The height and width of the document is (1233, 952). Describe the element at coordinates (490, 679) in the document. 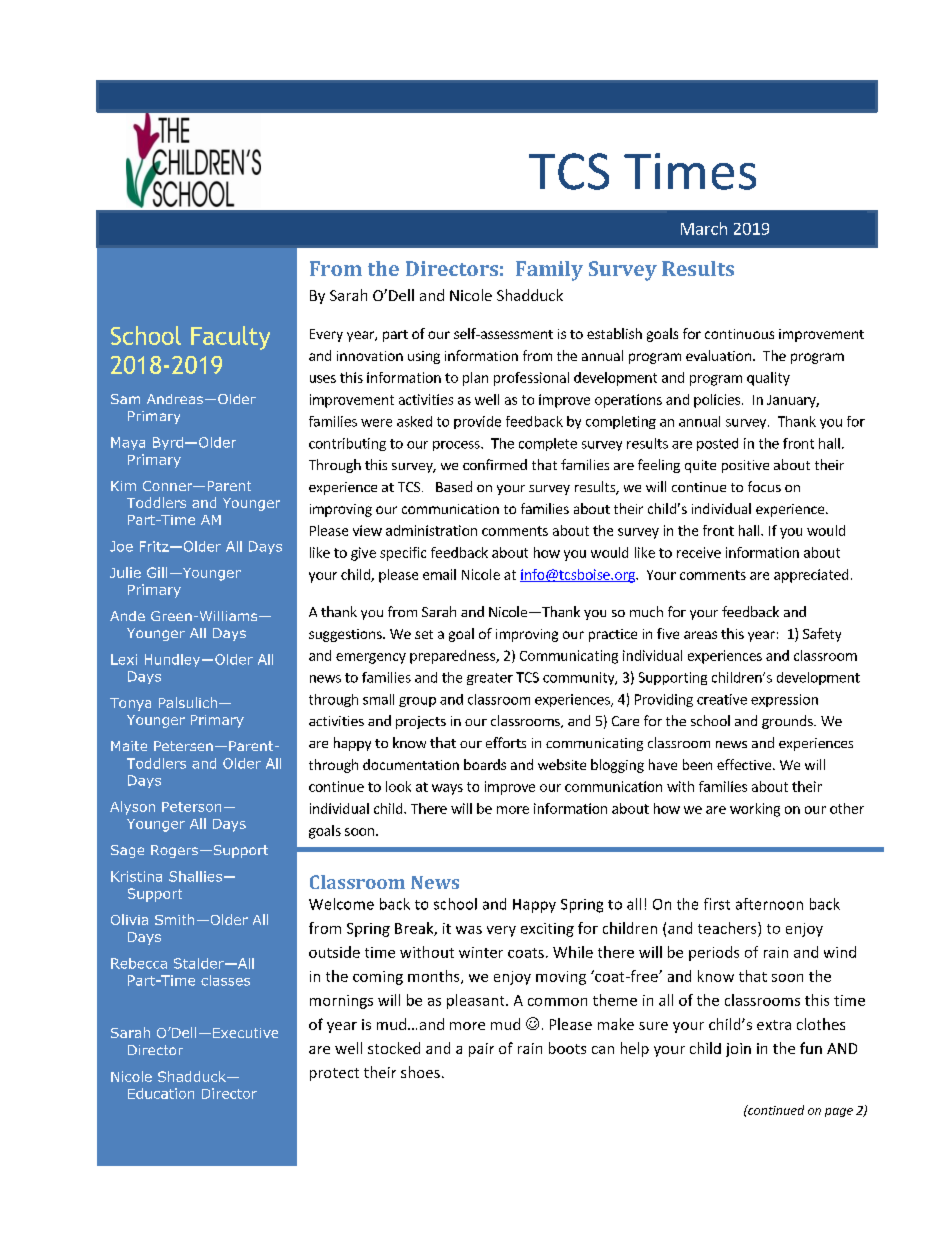

I see `greater` at that location.
